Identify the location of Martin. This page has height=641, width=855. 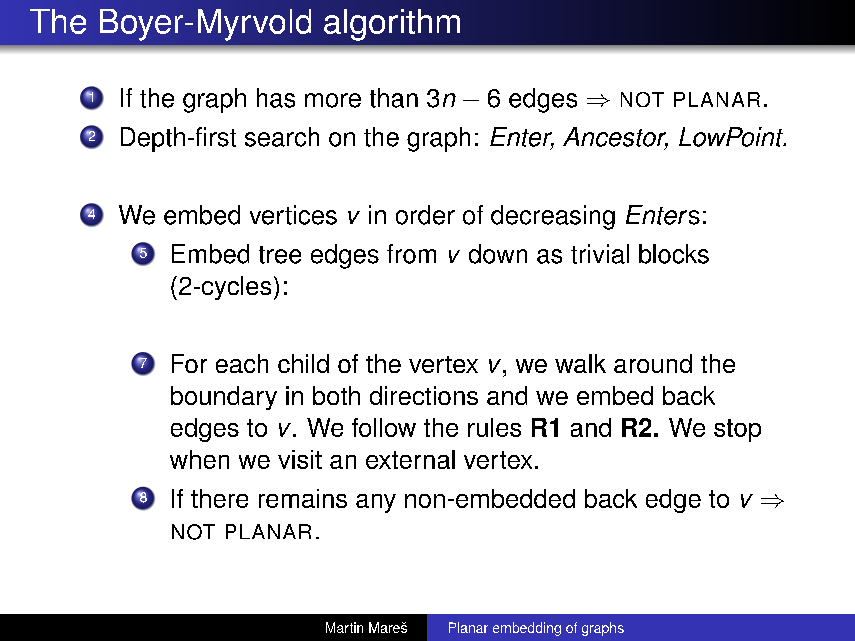
(344, 627).
